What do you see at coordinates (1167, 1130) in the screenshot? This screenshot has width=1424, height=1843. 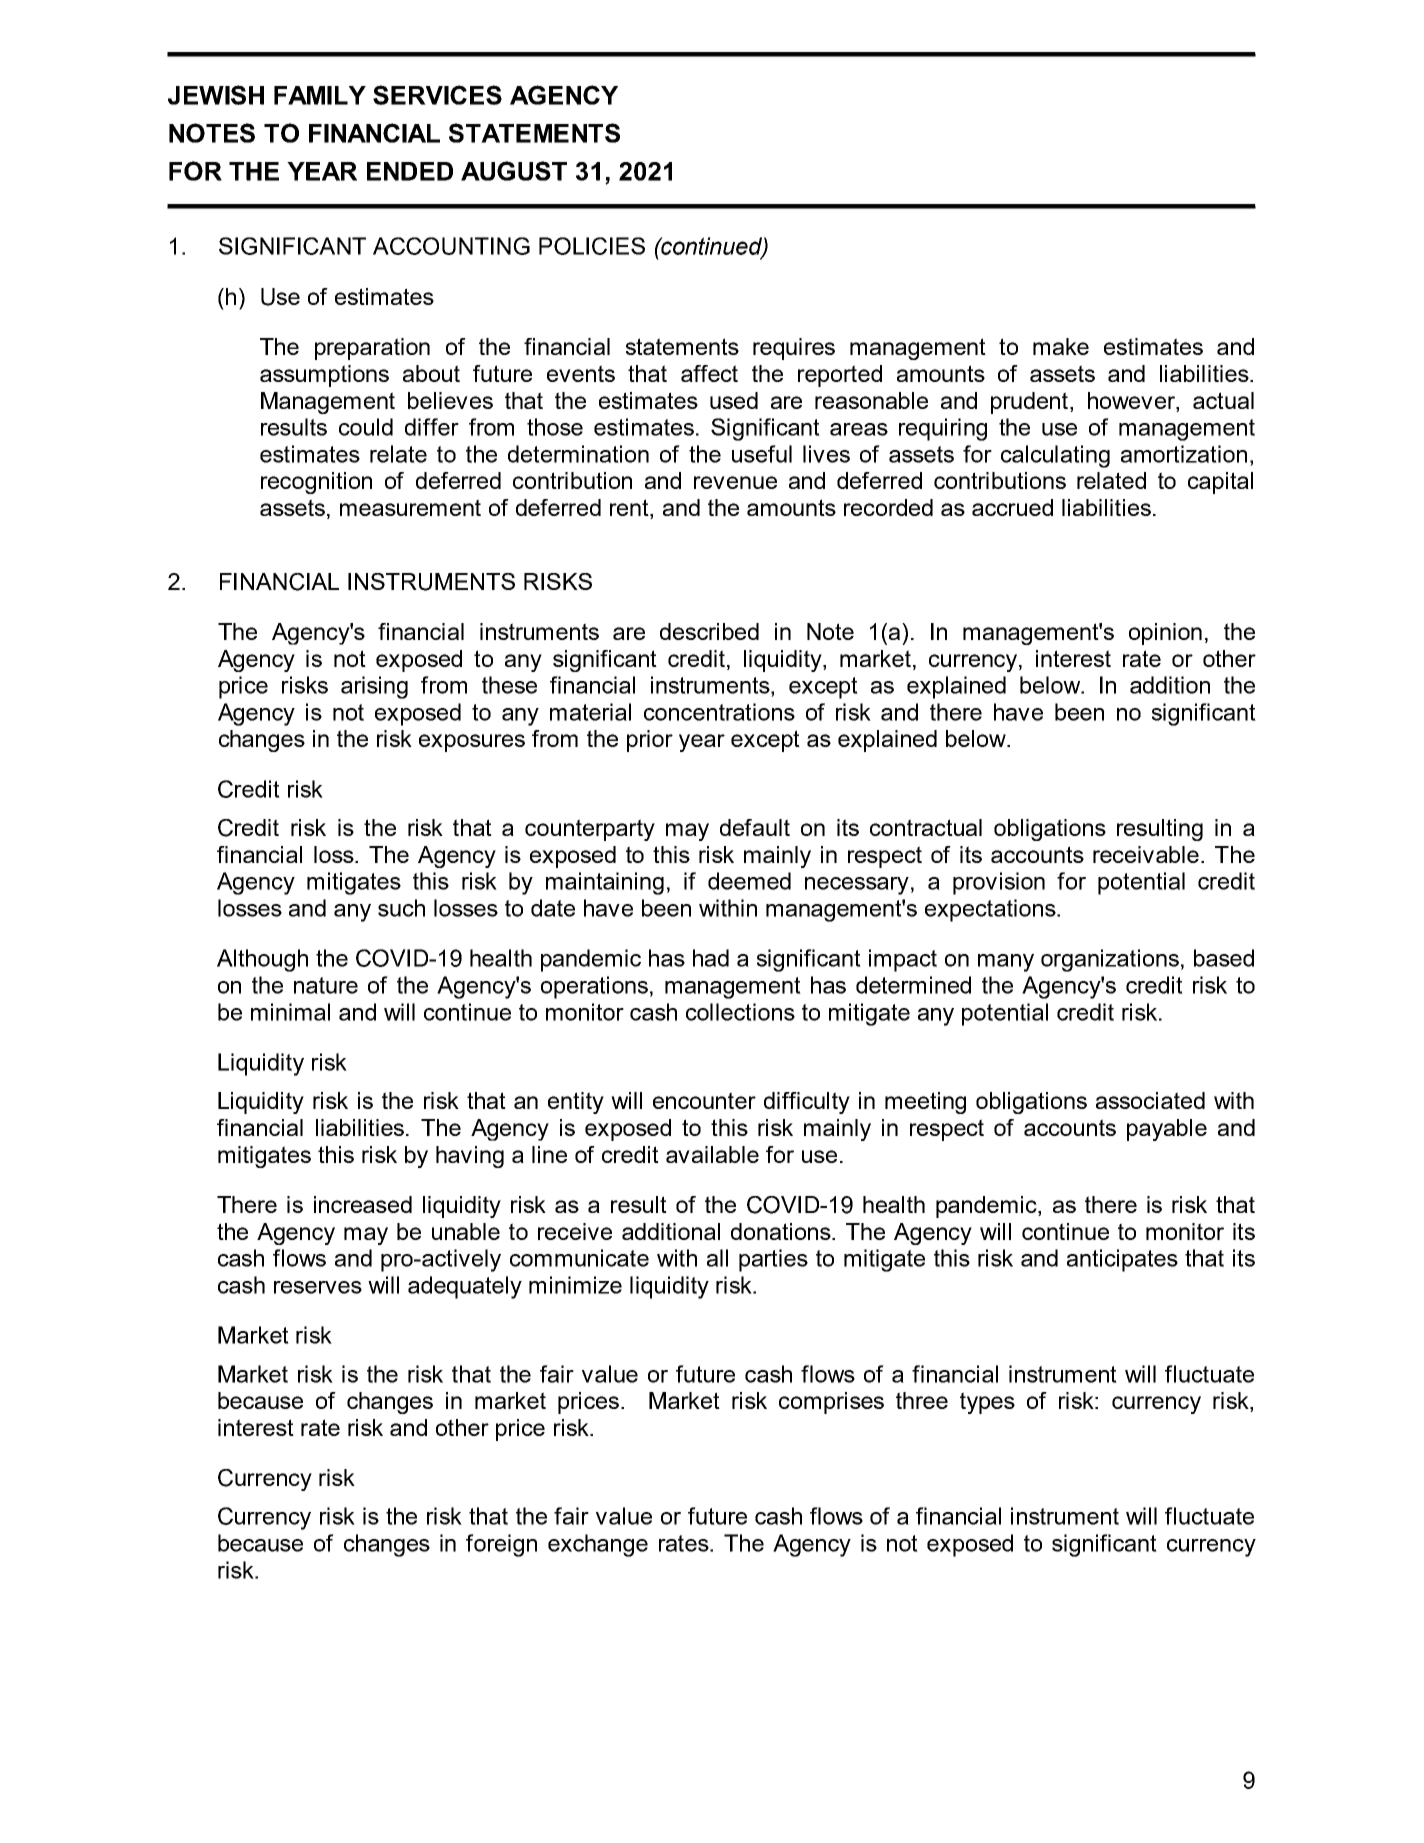 I see `payable` at bounding box center [1167, 1130].
